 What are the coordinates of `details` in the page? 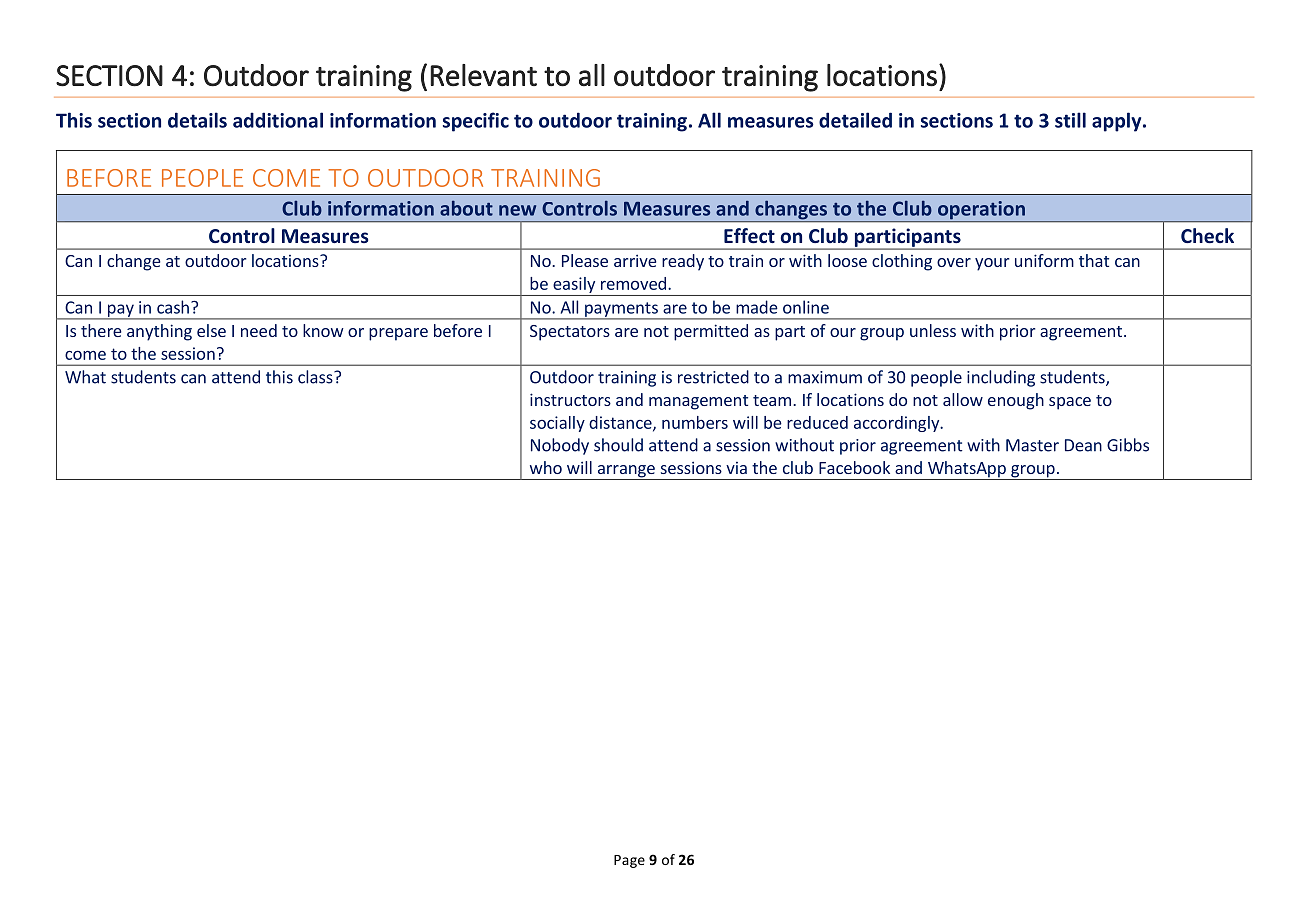 It's located at (197, 120).
